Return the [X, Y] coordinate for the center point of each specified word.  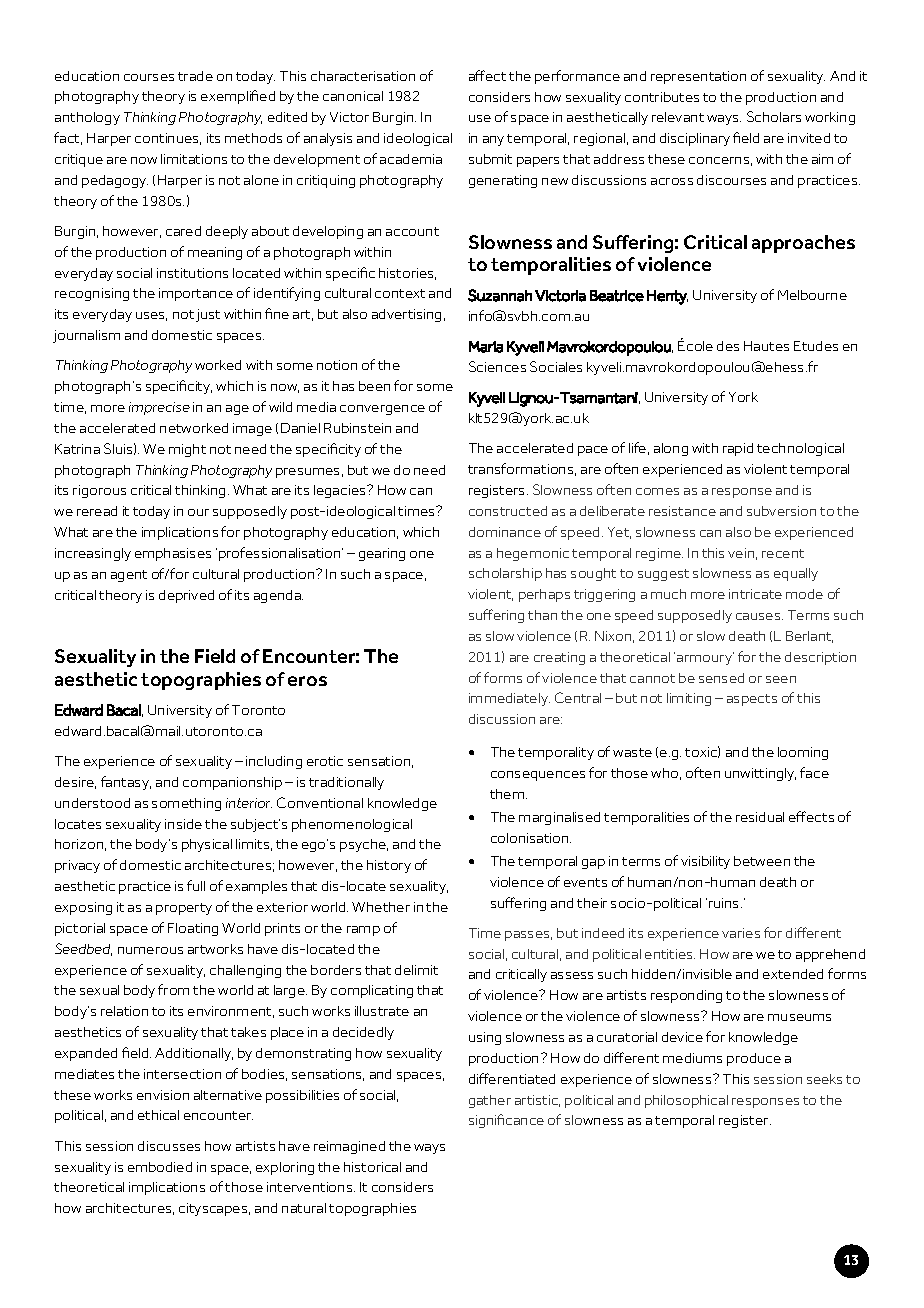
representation [698, 77]
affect [487, 75]
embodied [160, 1167]
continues [168, 139]
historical [372, 1167]
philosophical [686, 1101]
